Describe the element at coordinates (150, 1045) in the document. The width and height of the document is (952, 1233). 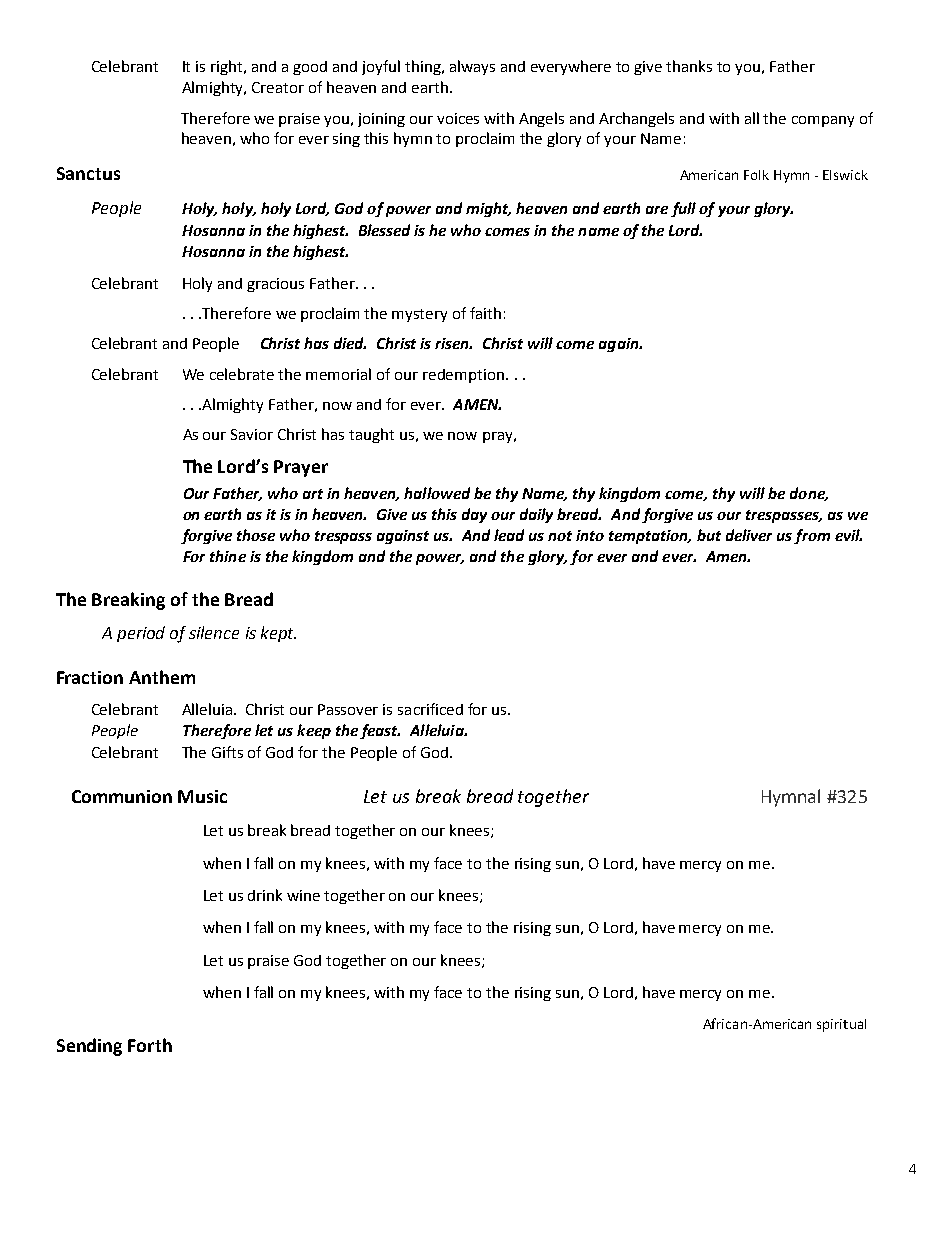
I see `Forth` at that location.
